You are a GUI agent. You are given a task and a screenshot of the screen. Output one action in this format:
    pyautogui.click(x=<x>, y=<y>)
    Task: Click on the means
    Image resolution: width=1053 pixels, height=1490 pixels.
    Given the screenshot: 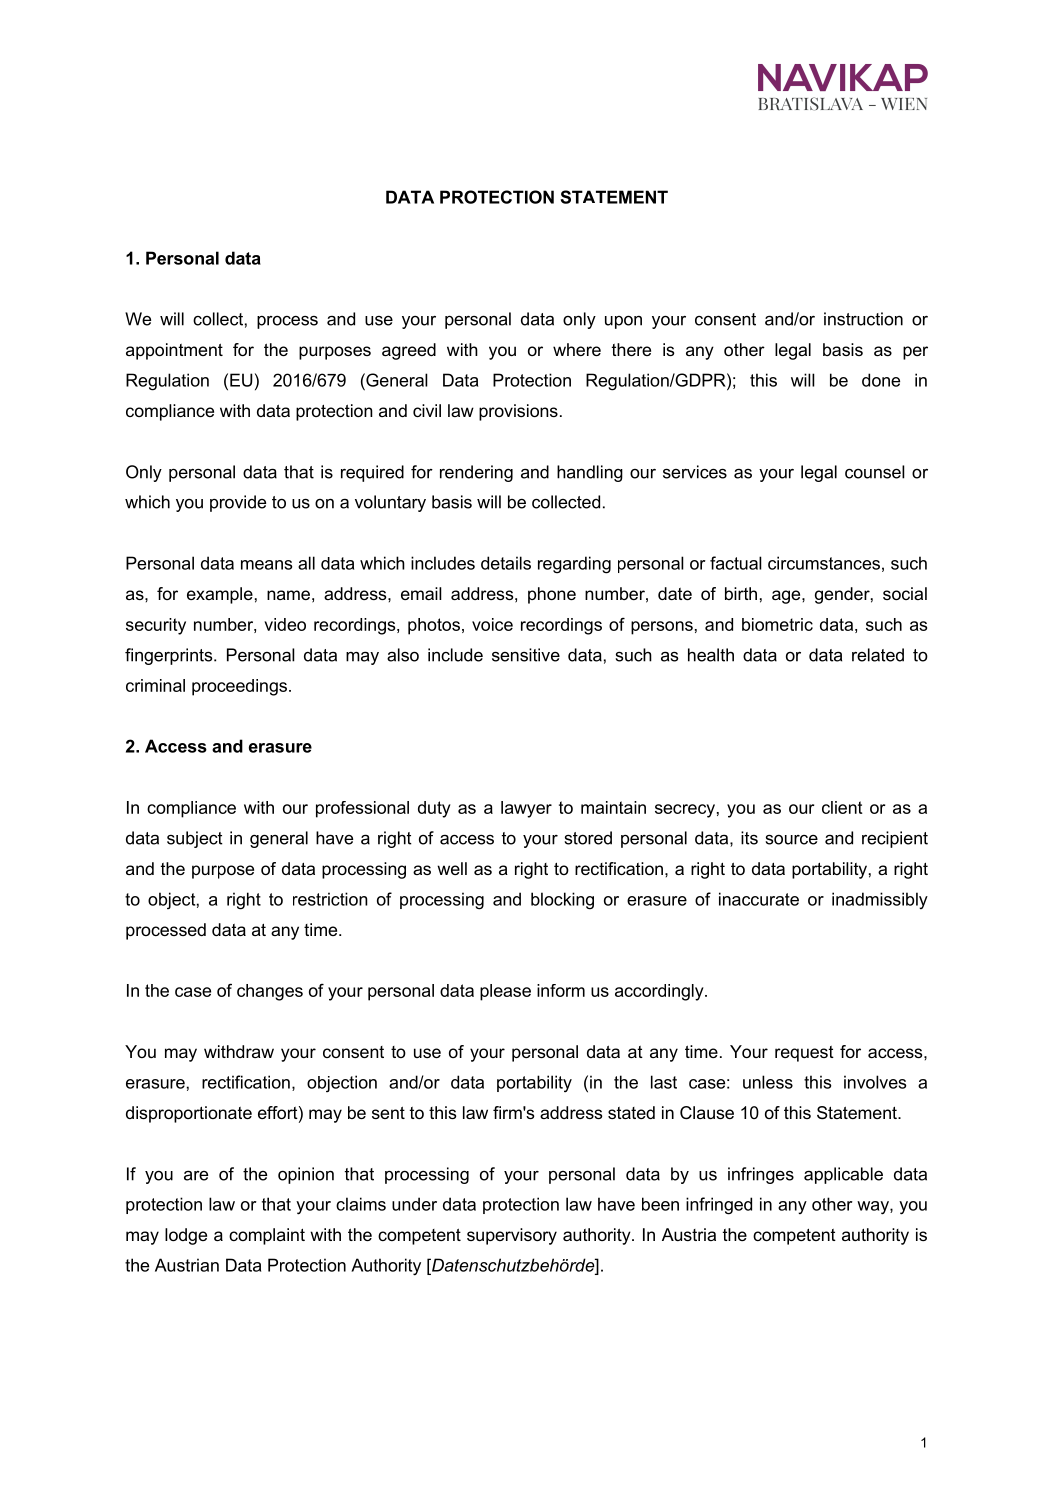 What is the action you would take?
    pyautogui.click(x=266, y=565)
